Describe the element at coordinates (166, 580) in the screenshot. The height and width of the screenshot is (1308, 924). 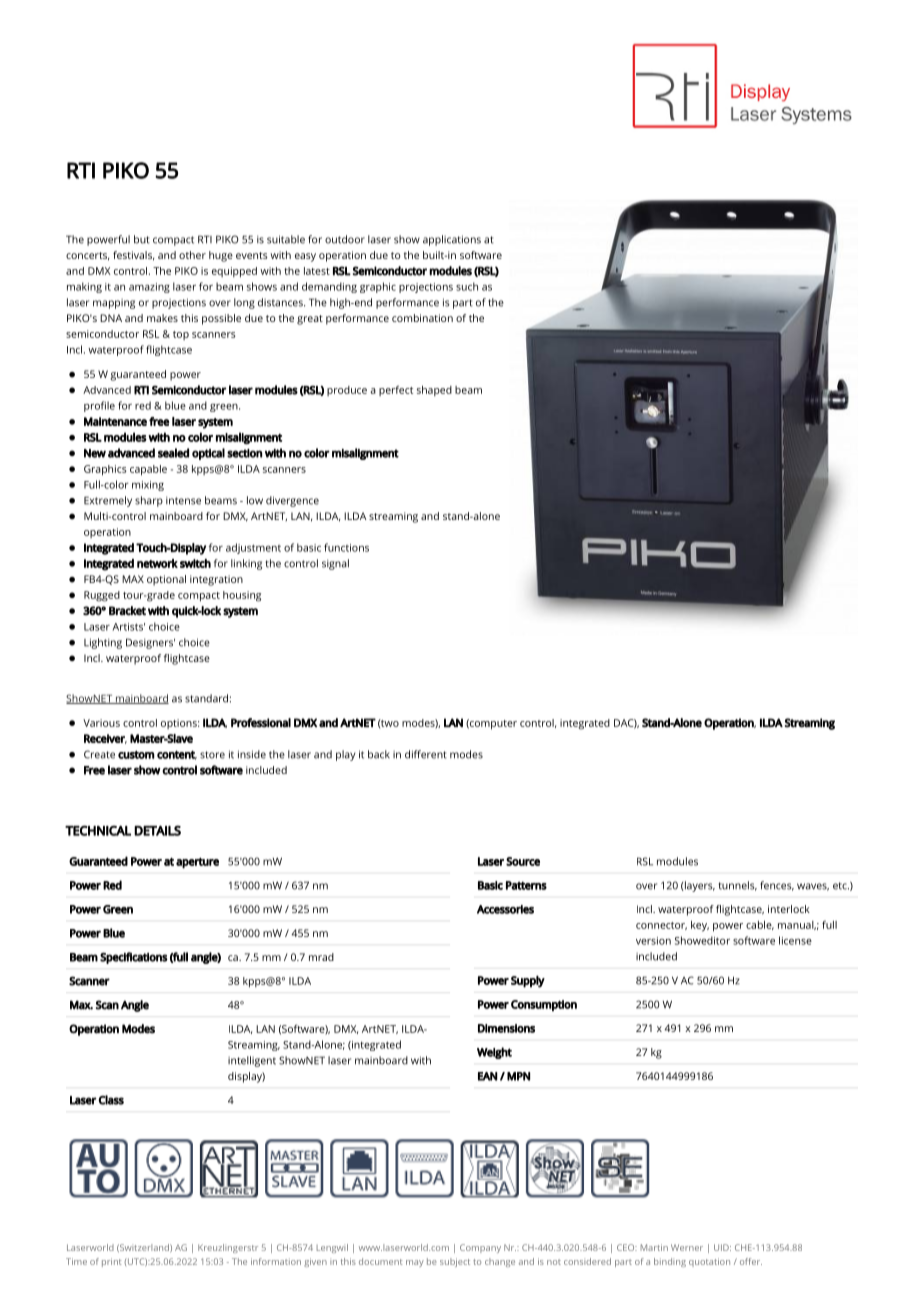
I see `optional` at that location.
